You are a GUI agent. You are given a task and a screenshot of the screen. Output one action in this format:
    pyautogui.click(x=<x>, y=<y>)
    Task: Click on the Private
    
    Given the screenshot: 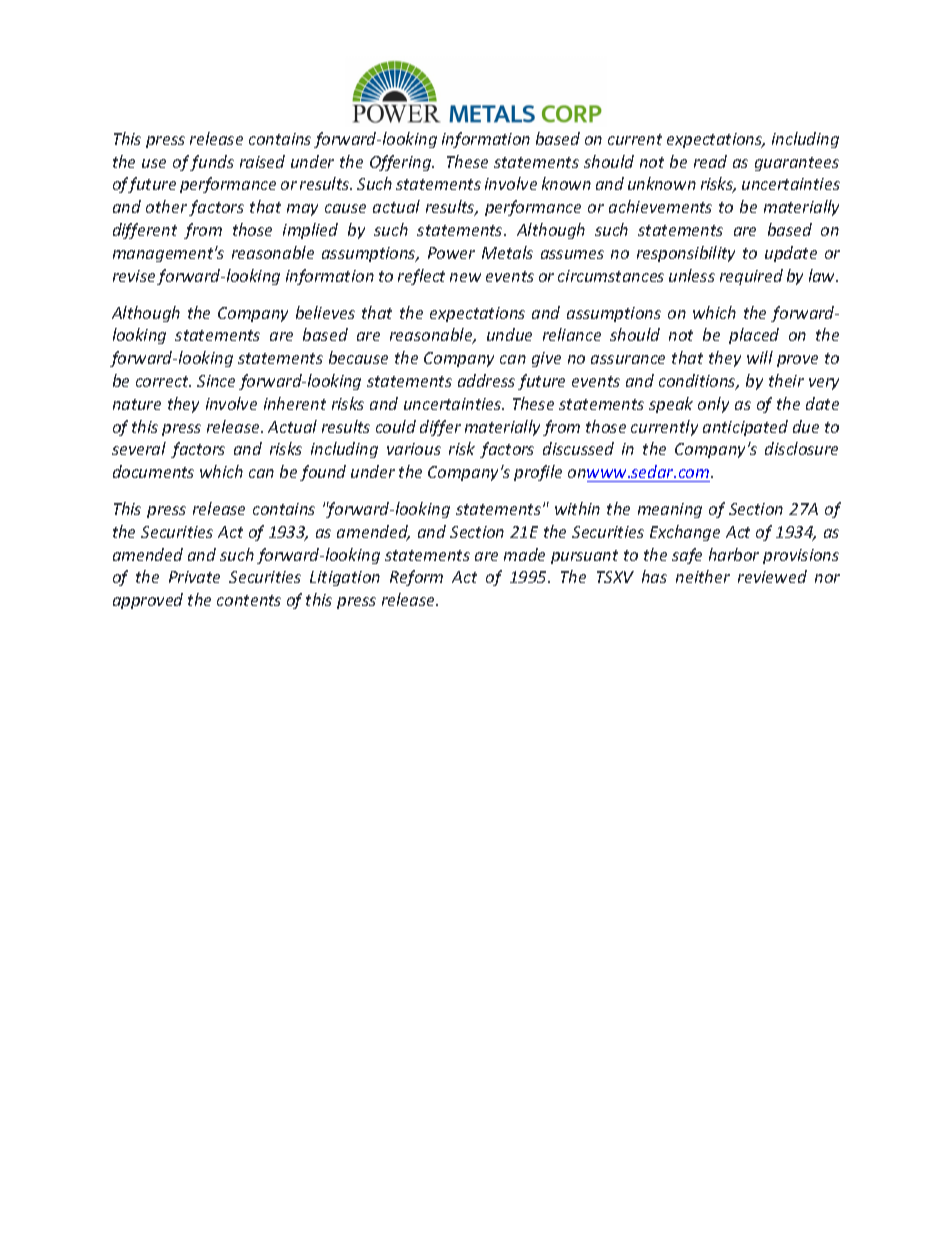 What is the action you would take?
    pyautogui.click(x=194, y=577)
